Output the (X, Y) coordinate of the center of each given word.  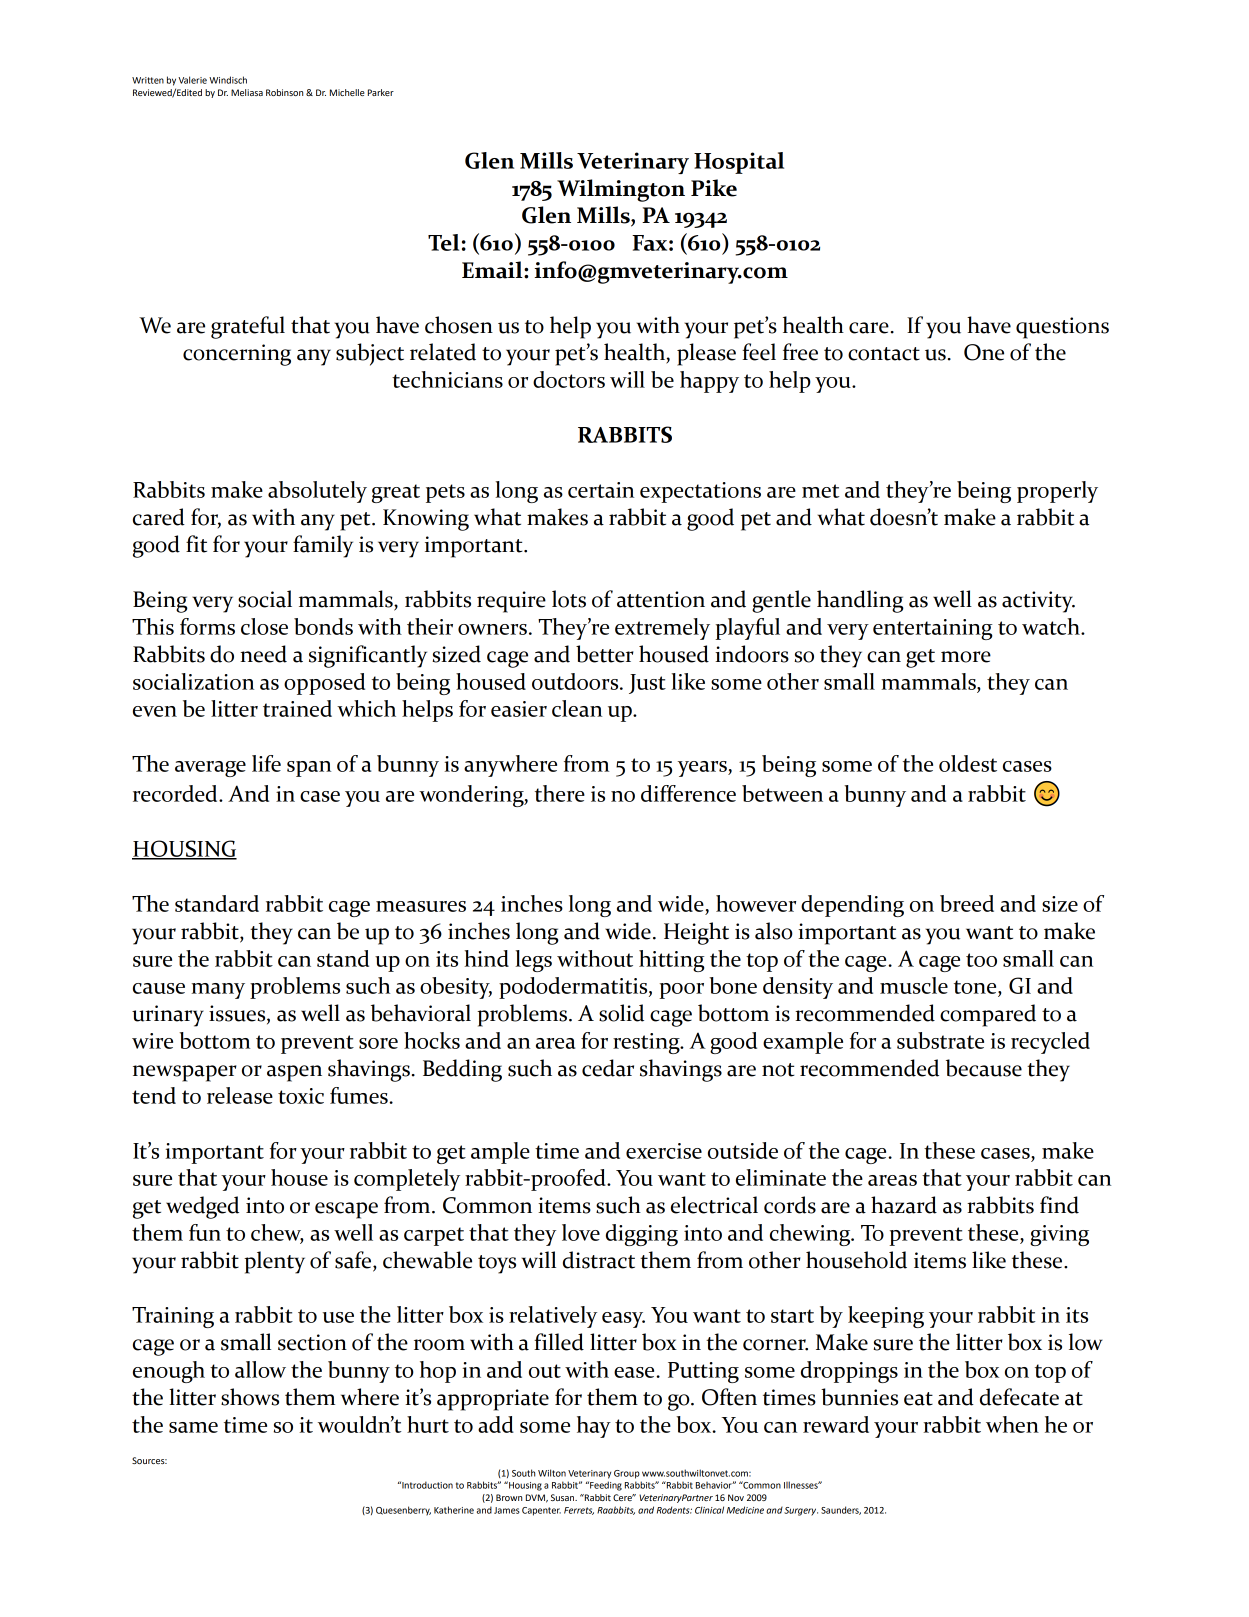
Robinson (284, 92)
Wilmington (621, 190)
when (1012, 1424)
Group (627, 1474)
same (193, 1427)
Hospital (739, 163)
